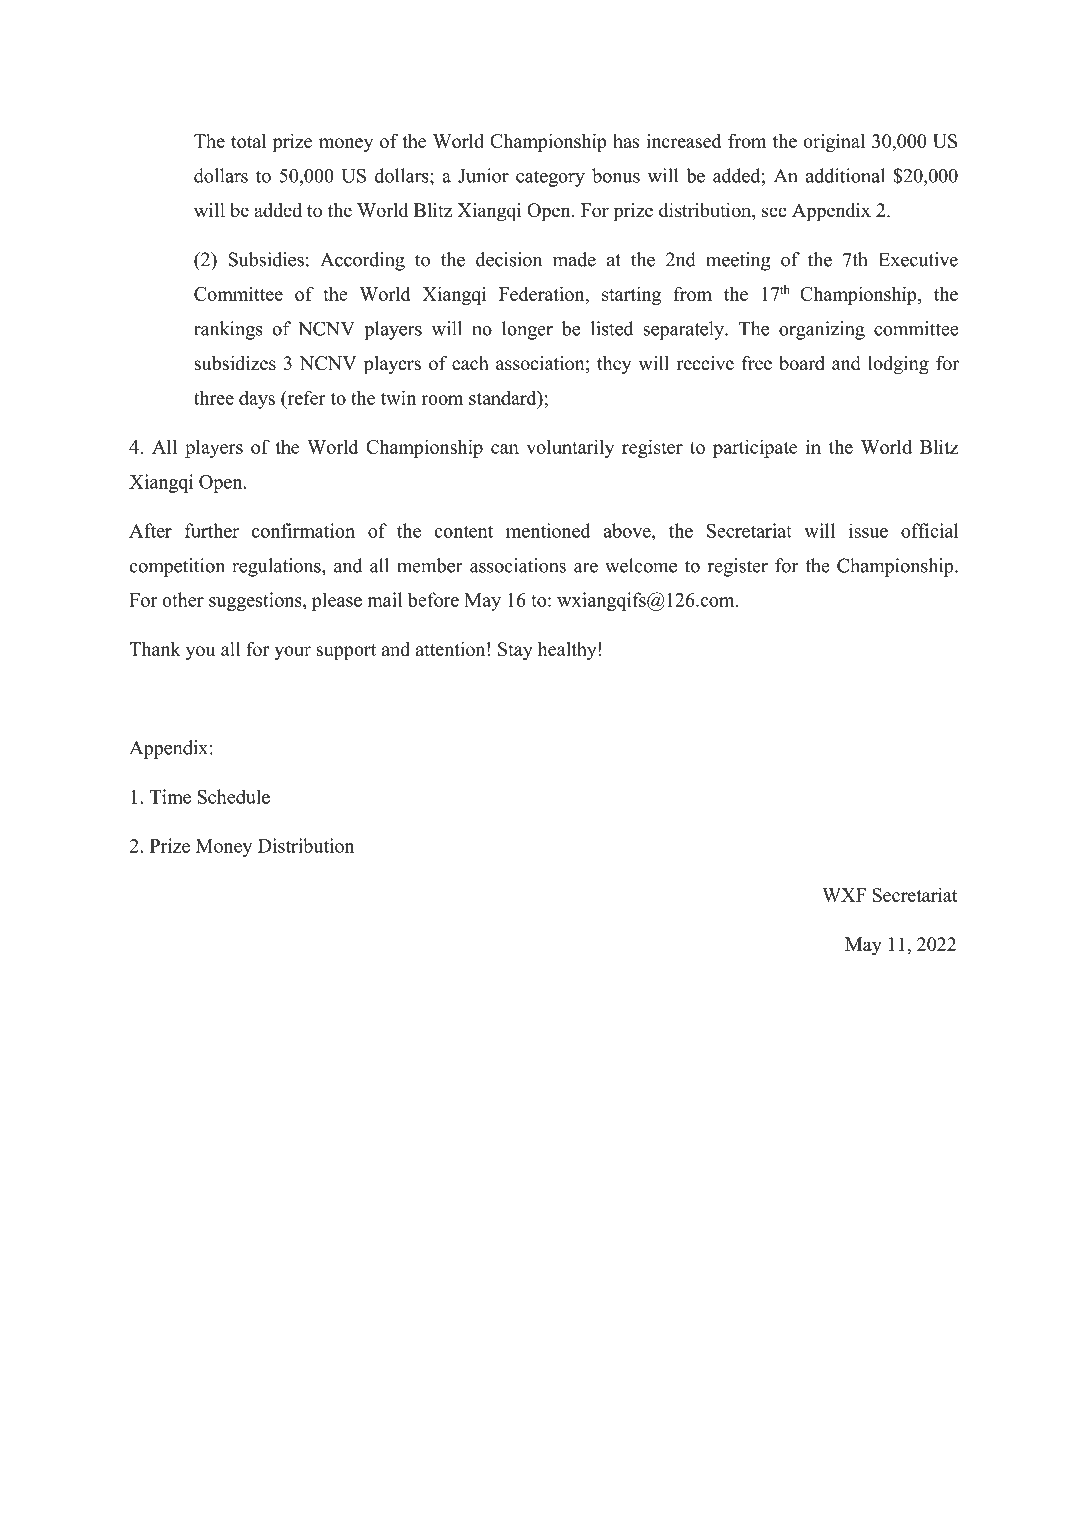  Describe the element at coordinates (568, 651) in the screenshot. I see `healthy` at that location.
